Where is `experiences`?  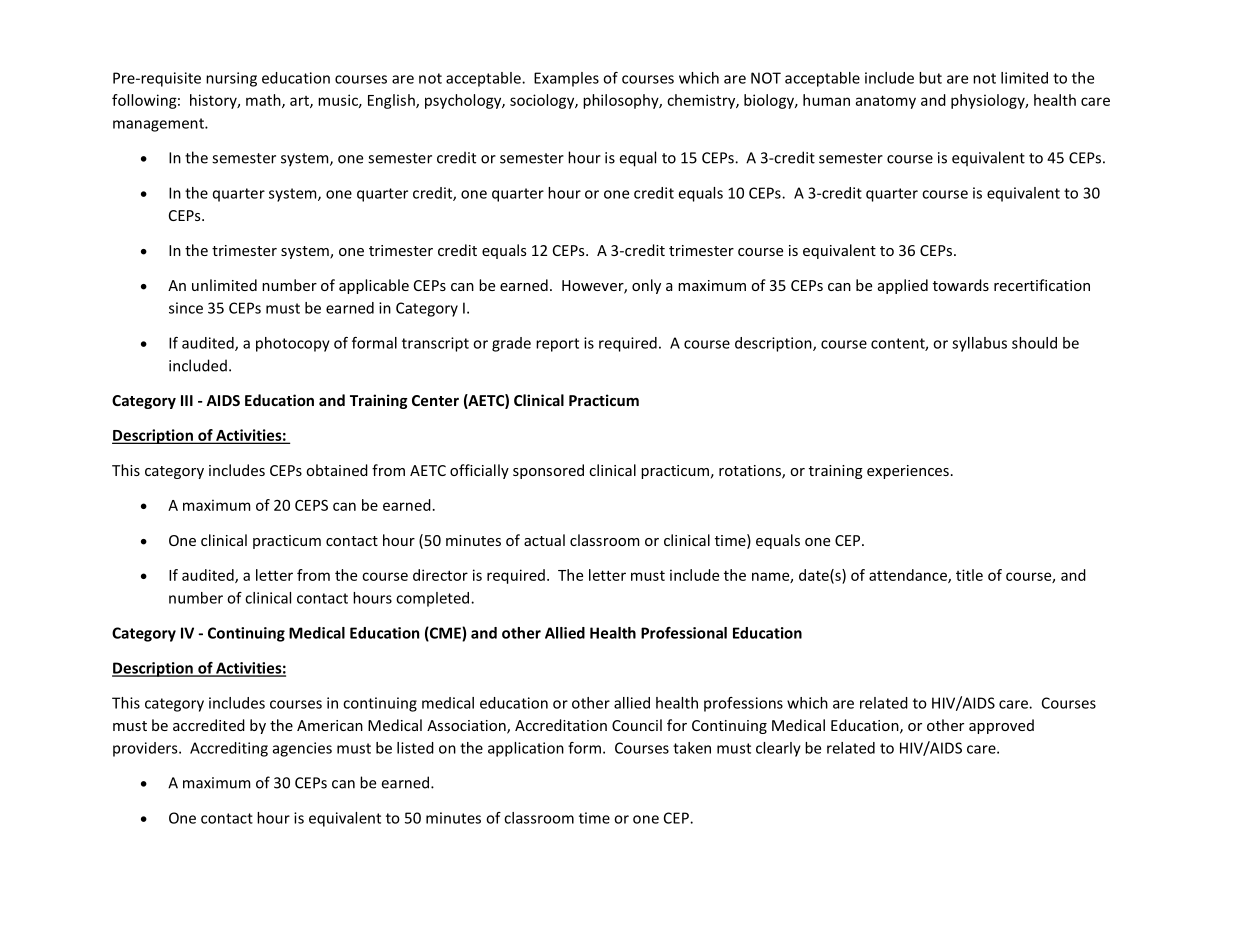 experiences is located at coordinates (908, 472).
